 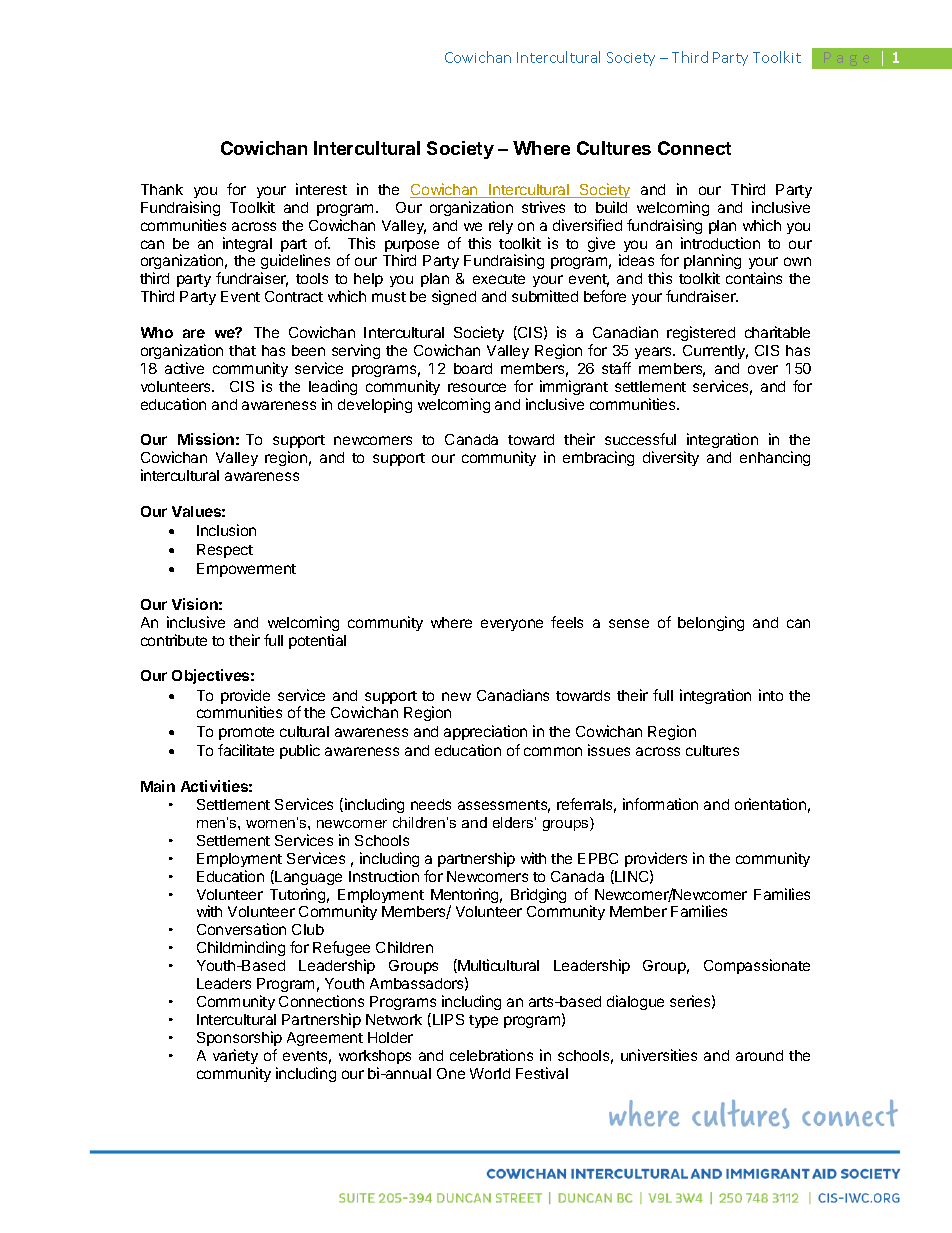 What do you see at coordinates (512, 625) in the document?
I see `everyone` at bounding box center [512, 625].
